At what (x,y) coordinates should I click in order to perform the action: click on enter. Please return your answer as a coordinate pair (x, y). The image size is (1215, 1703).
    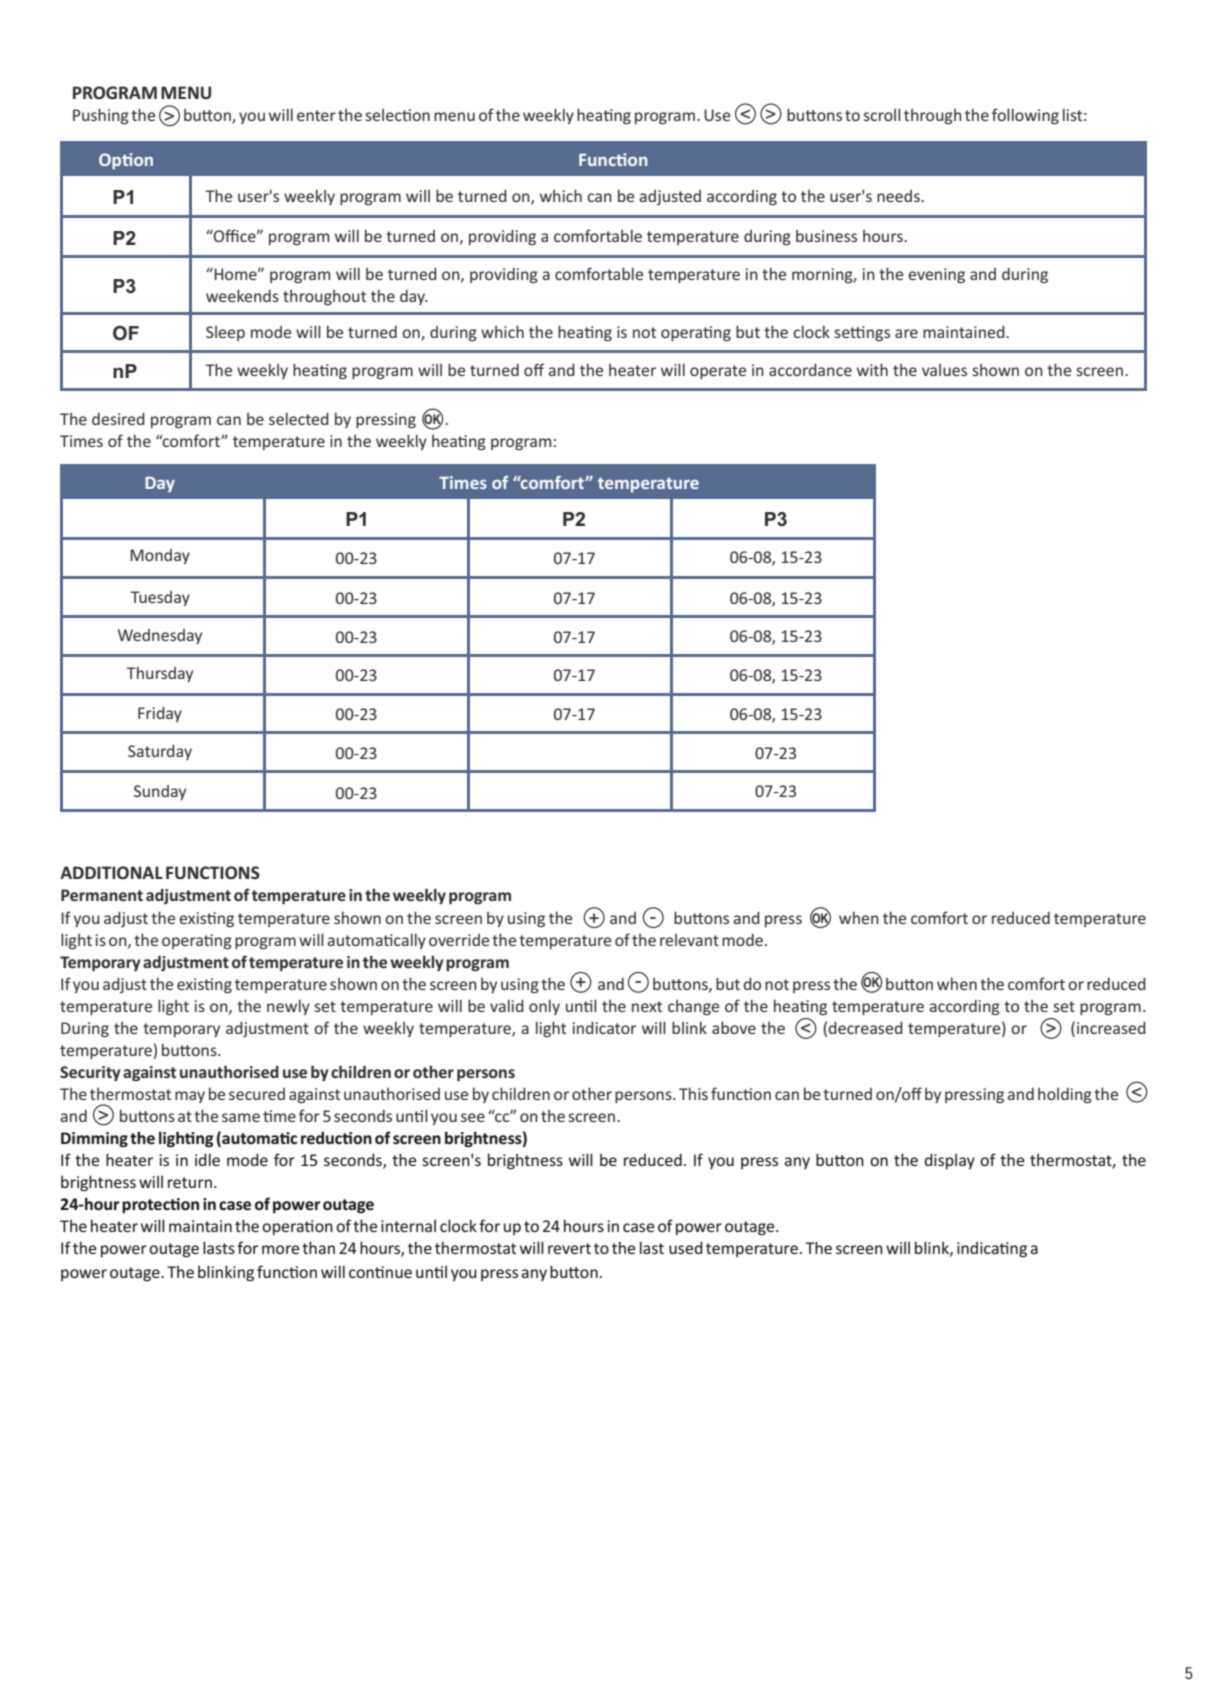
    Looking at the image, I should click on (316, 115).
